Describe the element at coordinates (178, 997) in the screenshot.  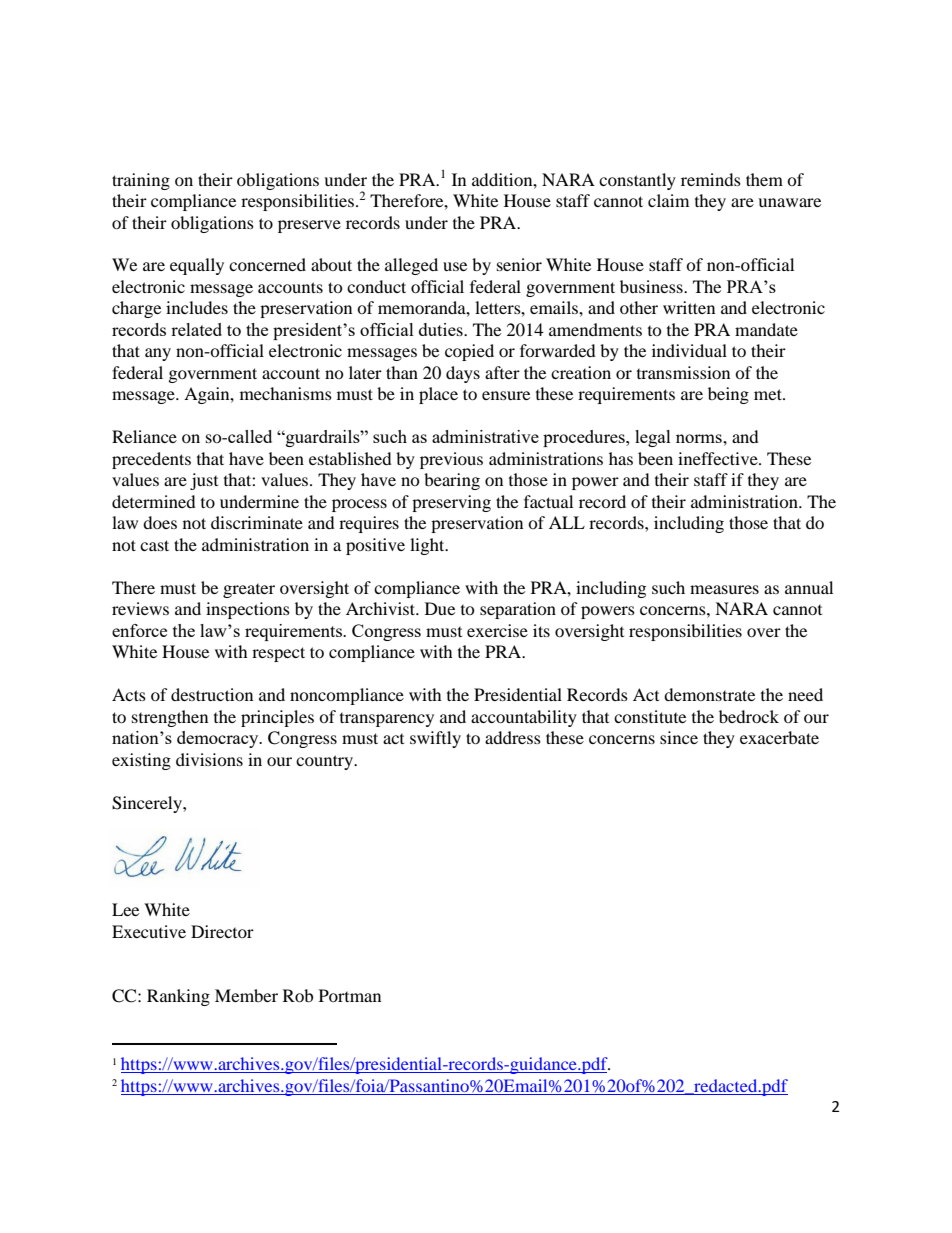
I see `Ranking` at that location.
